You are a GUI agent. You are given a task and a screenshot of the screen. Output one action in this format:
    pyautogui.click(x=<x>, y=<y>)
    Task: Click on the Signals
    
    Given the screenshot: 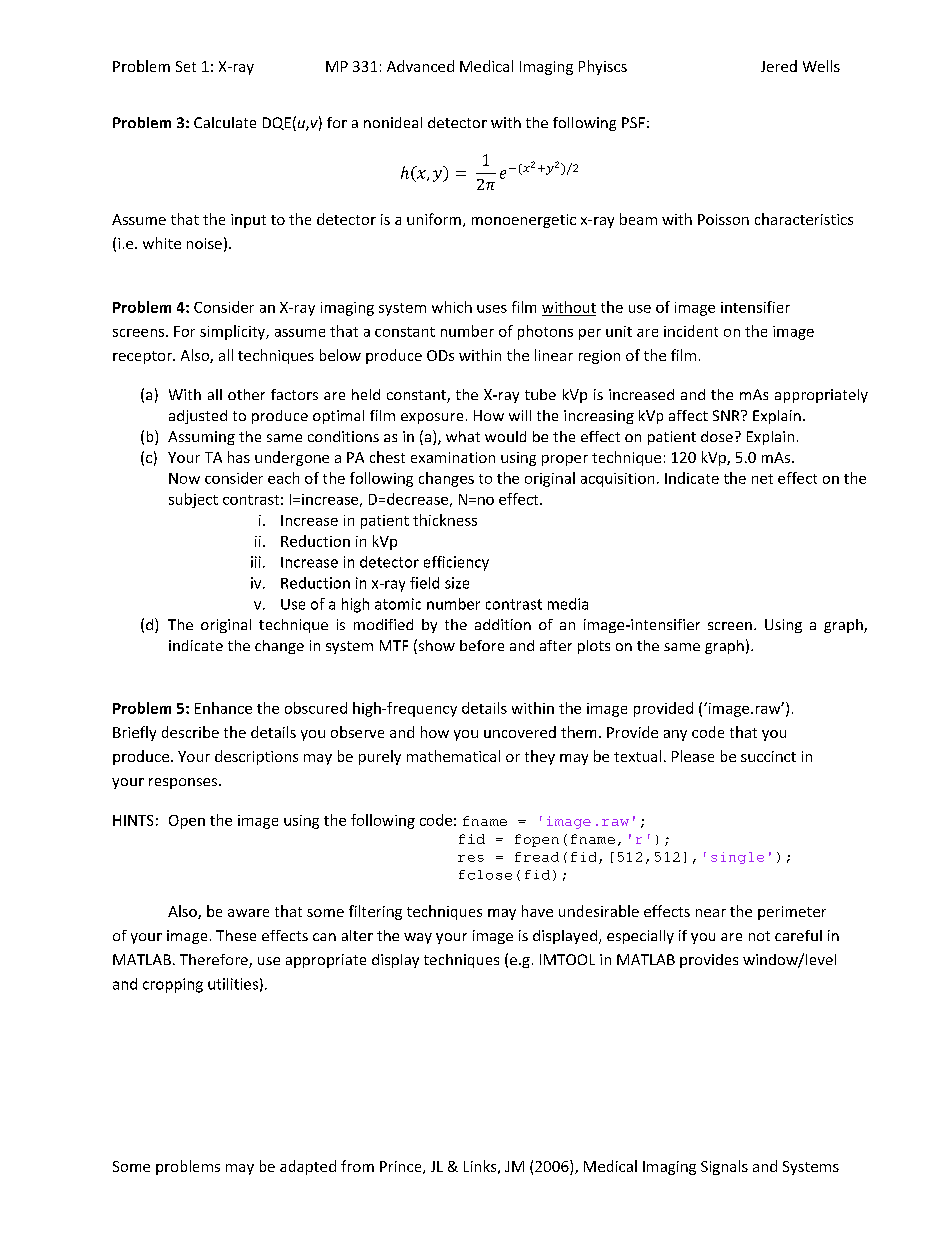 What is the action you would take?
    pyautogui.click(x=724, y=1167)
